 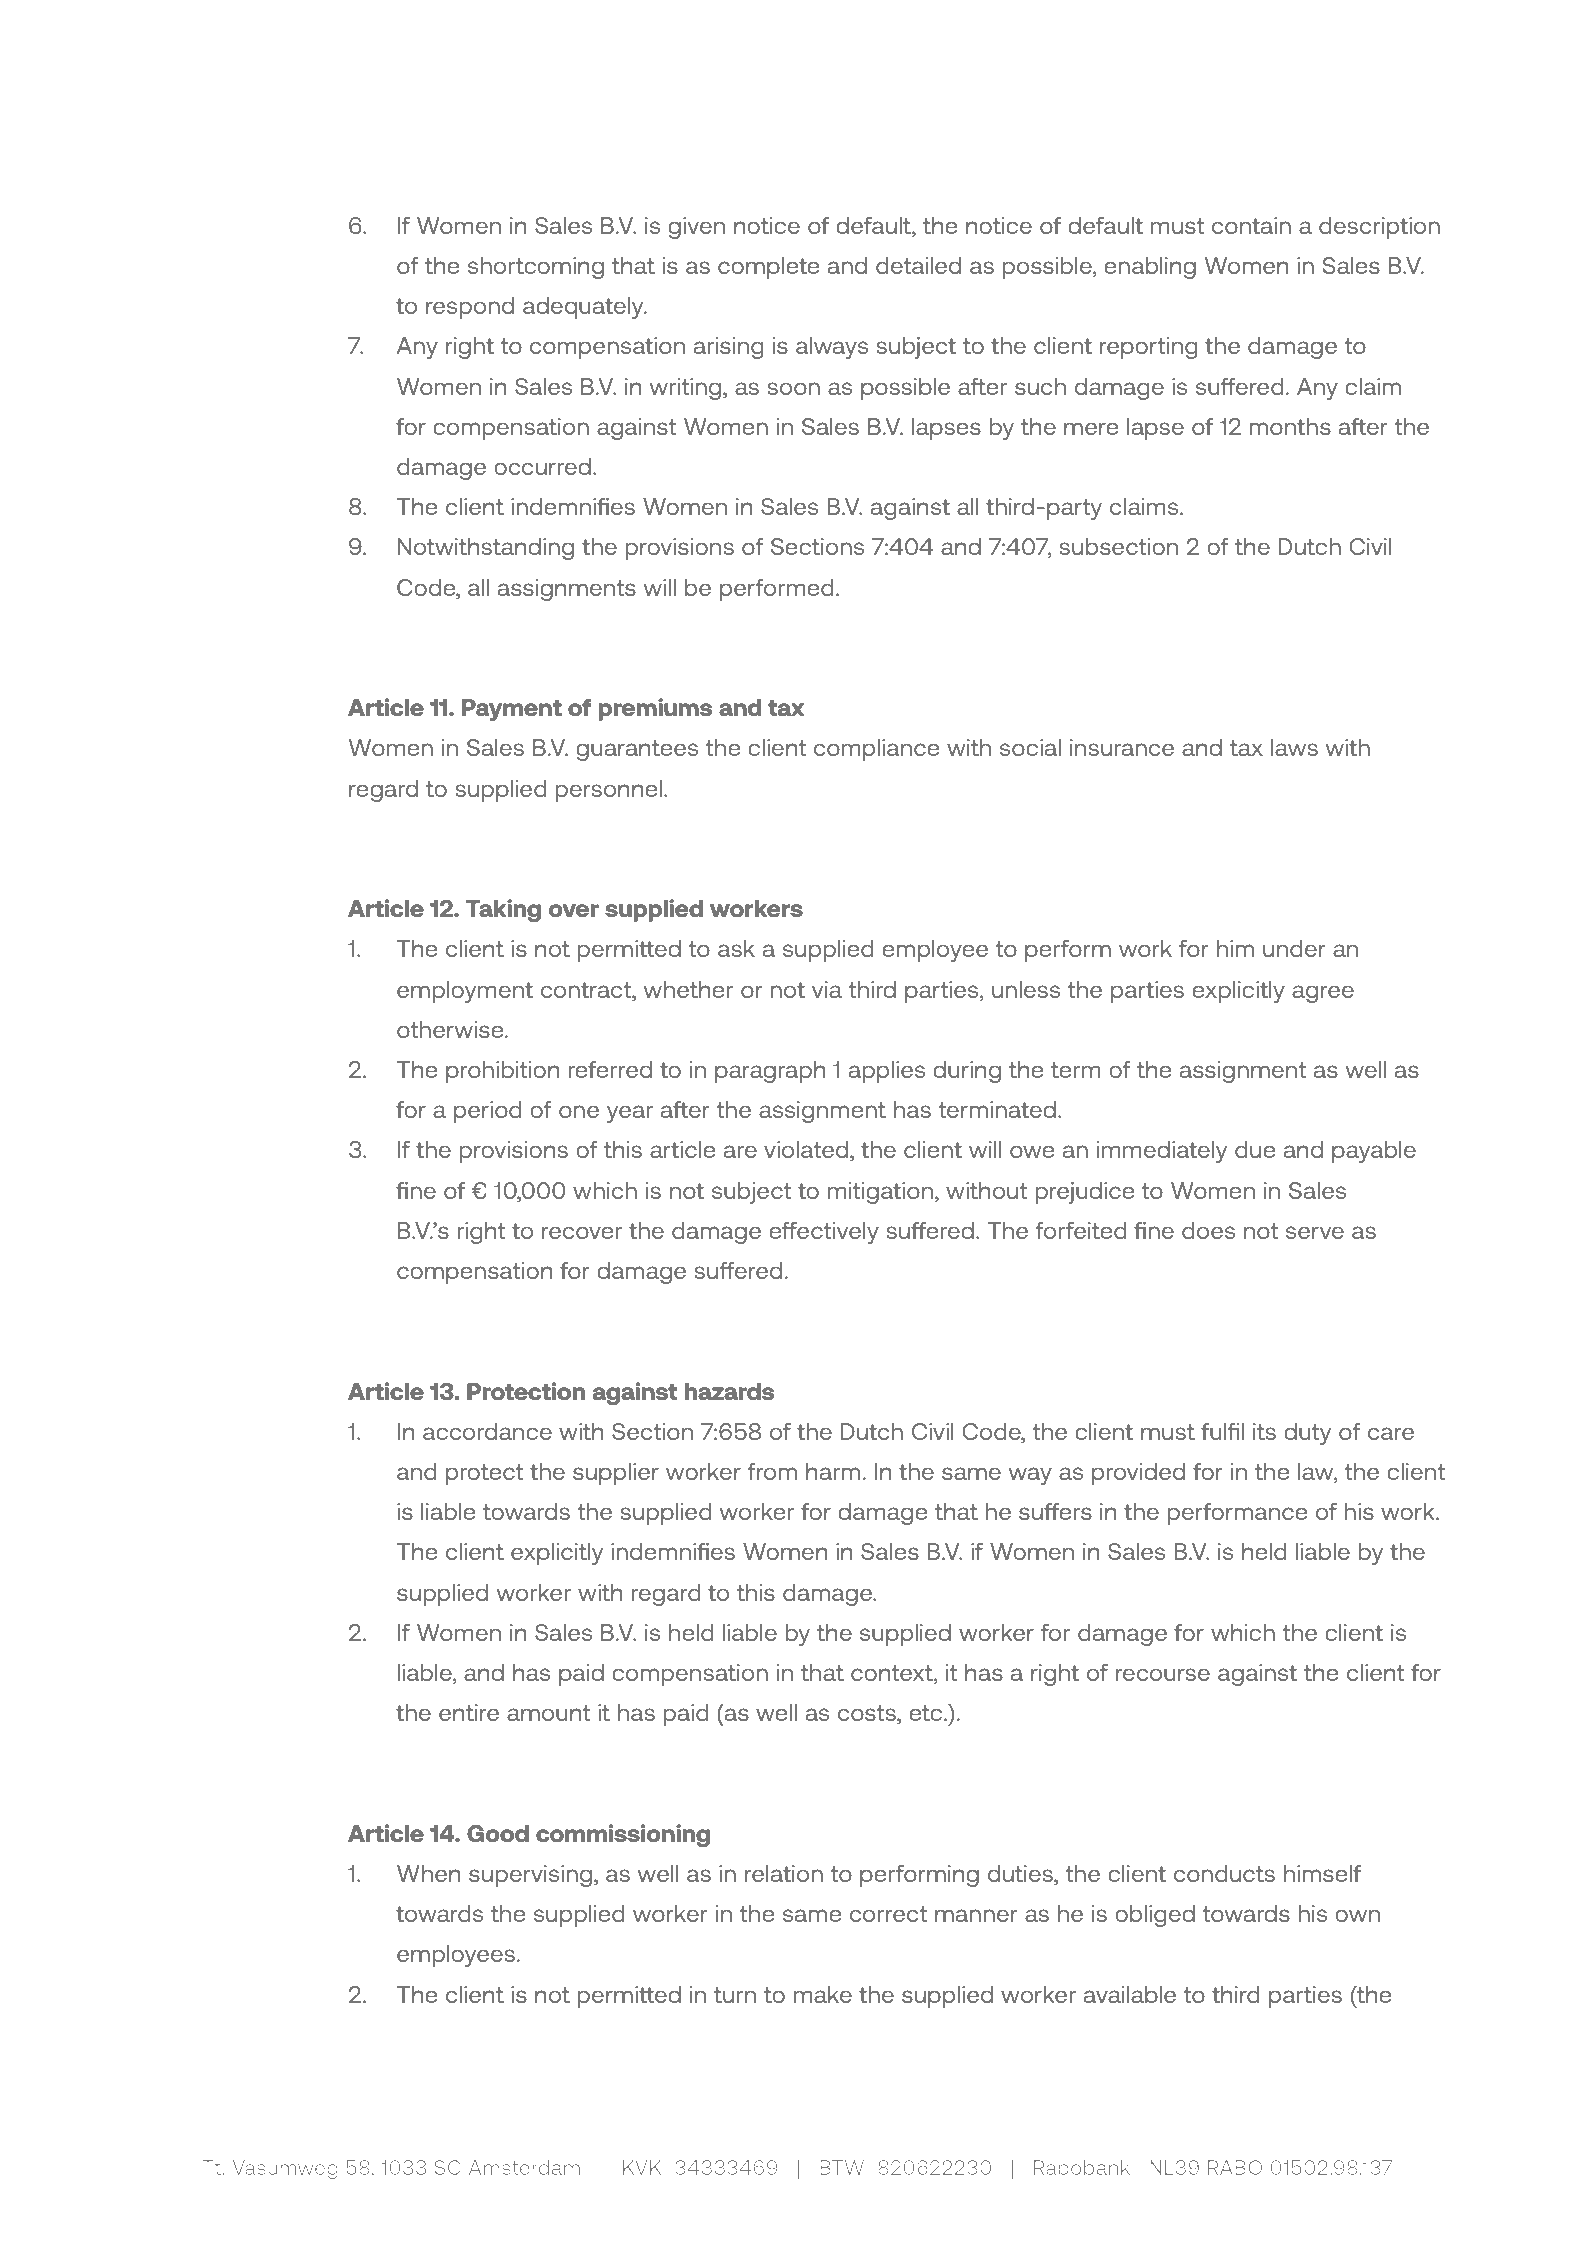 What do you see at coordinates (536, 268) in the screenshot?
I see `shortcoming` at bounding box center [536, 268].
